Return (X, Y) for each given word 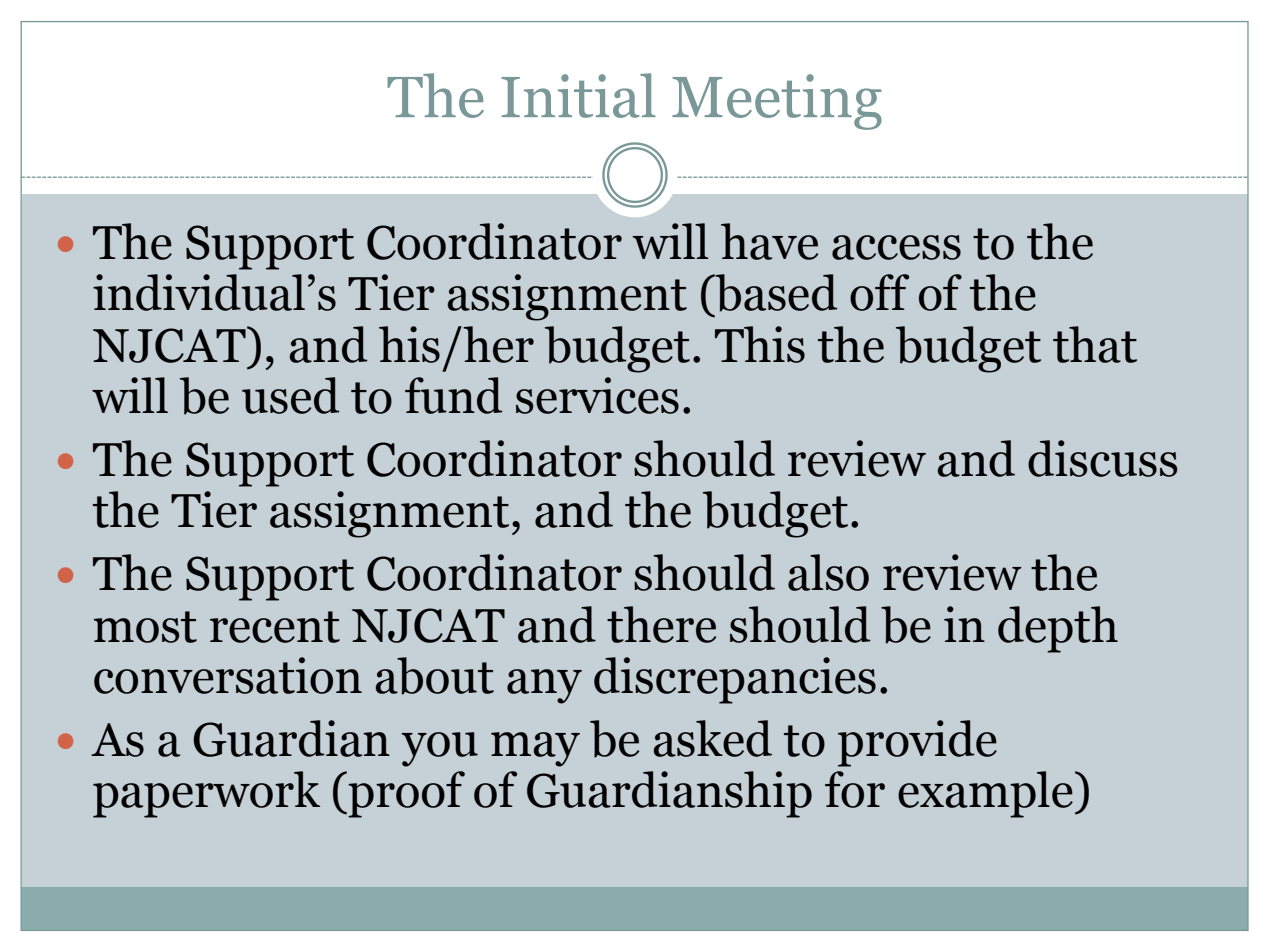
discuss (1102, 458)
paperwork (206, 794)
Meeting (777, 102)
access (896, 247)
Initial (579, 95)
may (535, 749)
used (291, 395)
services (597, 395)
